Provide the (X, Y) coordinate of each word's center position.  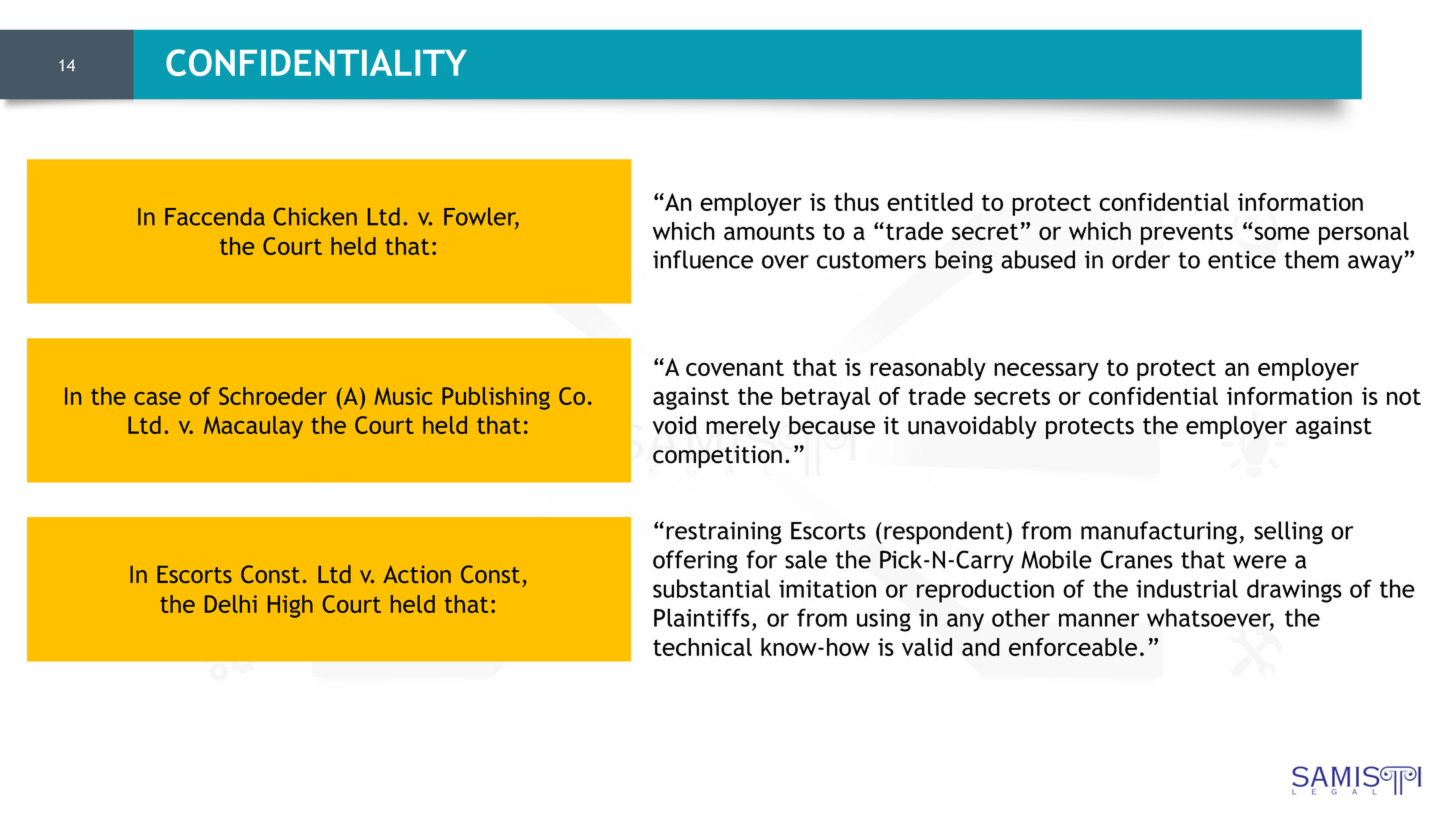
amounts (769, 231)
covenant (735, 367)
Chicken (315, 216)
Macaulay (253, 427)
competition (717, 456)
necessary (1046, 371)
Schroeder (273, 396)
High (290, 606)
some (1282, 233)
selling (1288, 533)
